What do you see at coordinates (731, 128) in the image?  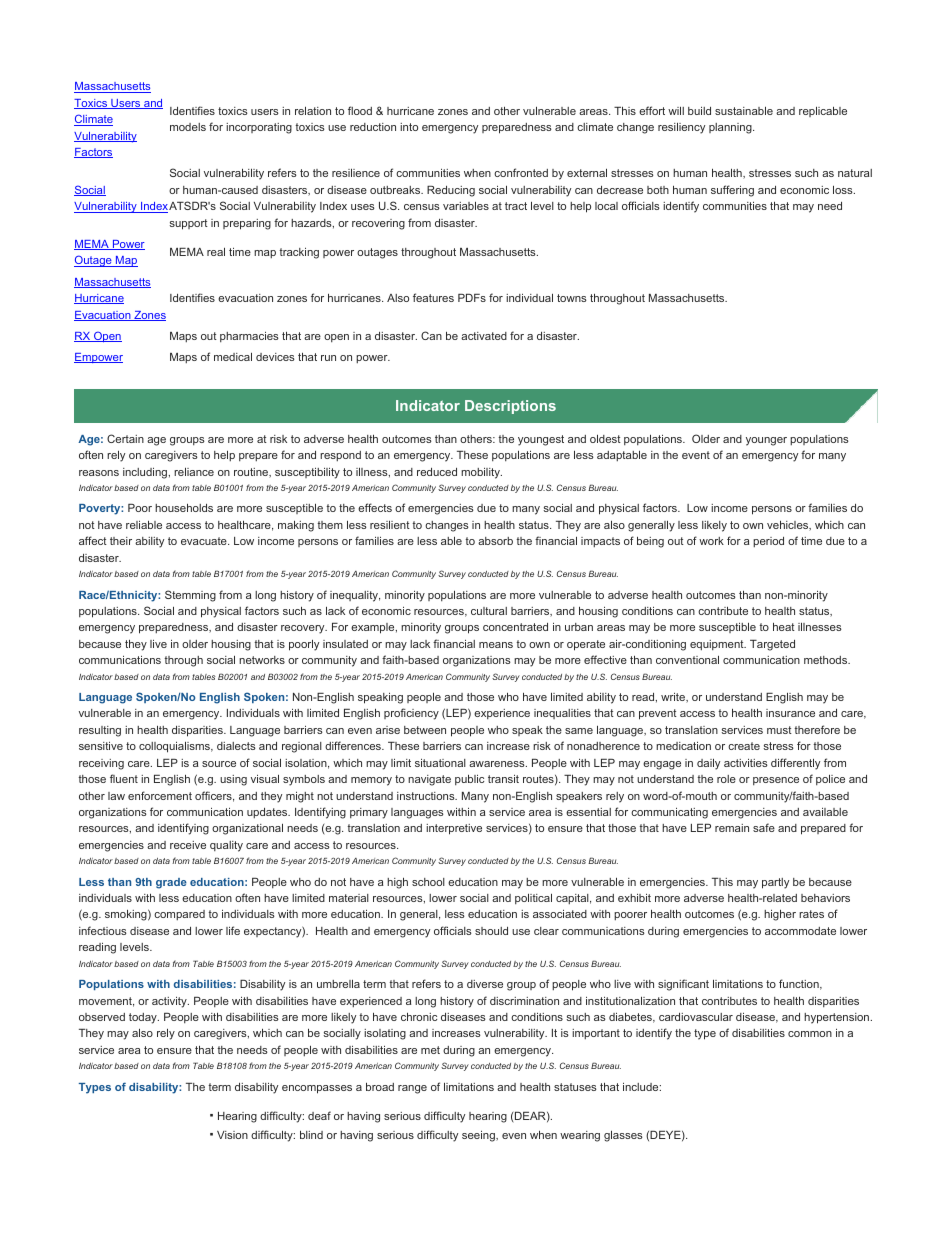 I see `planning` at bounding box center [731, 128].
